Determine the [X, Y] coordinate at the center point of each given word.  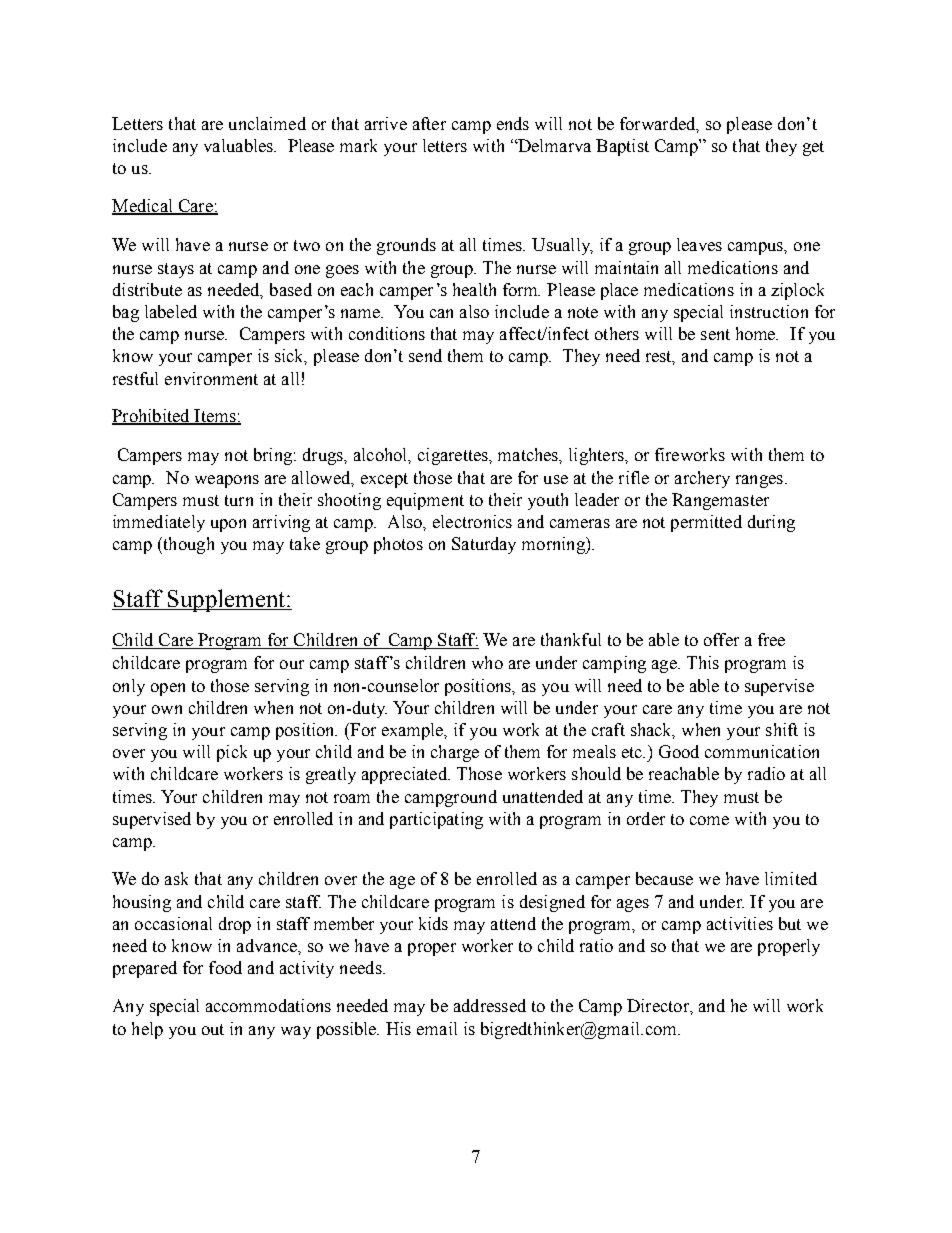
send [425, 355]
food [225, 967]
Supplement [226, 600]
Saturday [484, 545]
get [813, 148]
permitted [706, 523]
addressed [490, 1005]
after [429, 123]
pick [232, 753]
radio [766, 773]
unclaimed [267, 123]
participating [436, 820]
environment [211, 378]
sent [715, 334]
